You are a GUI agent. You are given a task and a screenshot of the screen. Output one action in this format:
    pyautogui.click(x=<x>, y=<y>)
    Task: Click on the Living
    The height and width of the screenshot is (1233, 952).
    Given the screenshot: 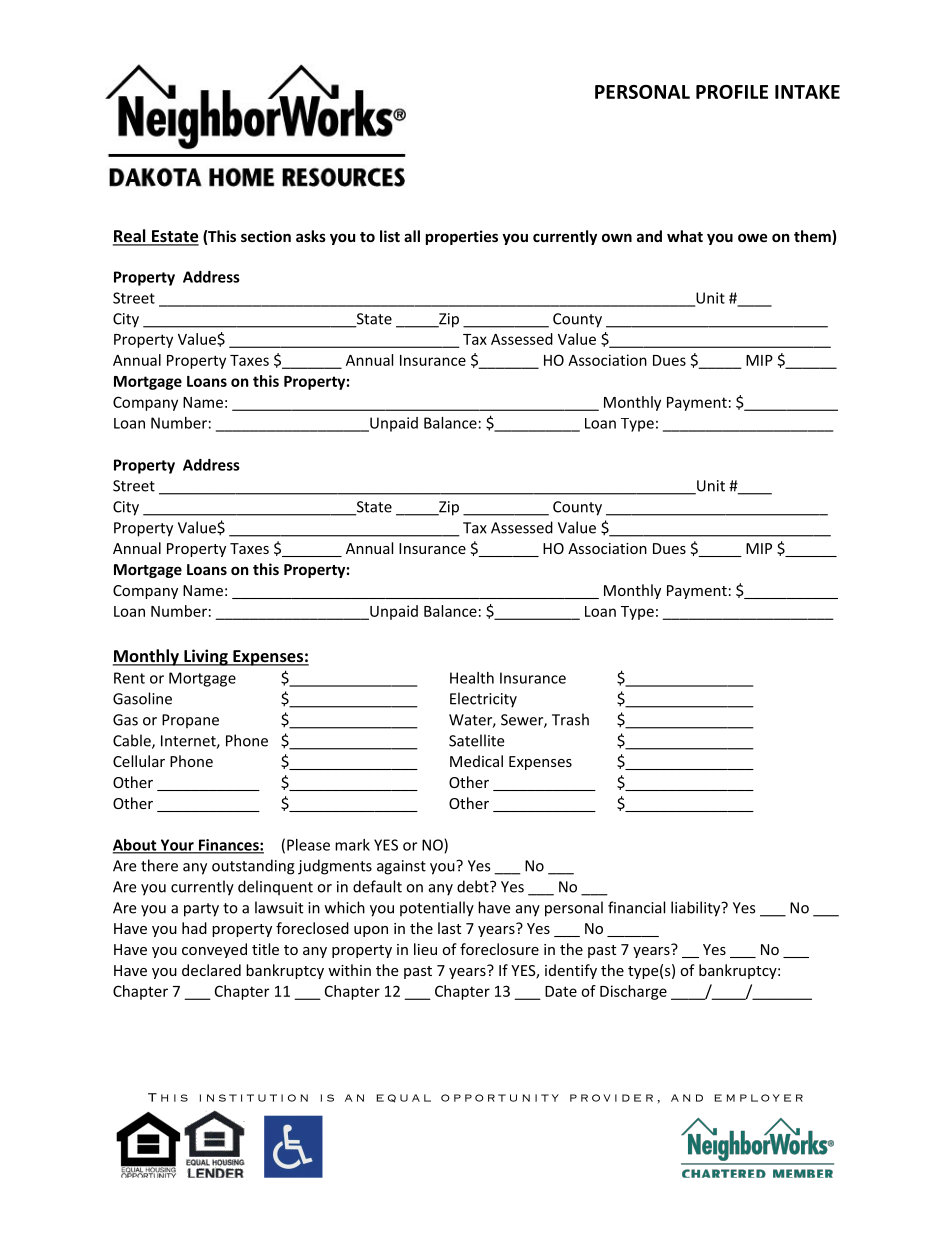 What is the action you would take?
    pyautogui.click(x=206, y=657)
